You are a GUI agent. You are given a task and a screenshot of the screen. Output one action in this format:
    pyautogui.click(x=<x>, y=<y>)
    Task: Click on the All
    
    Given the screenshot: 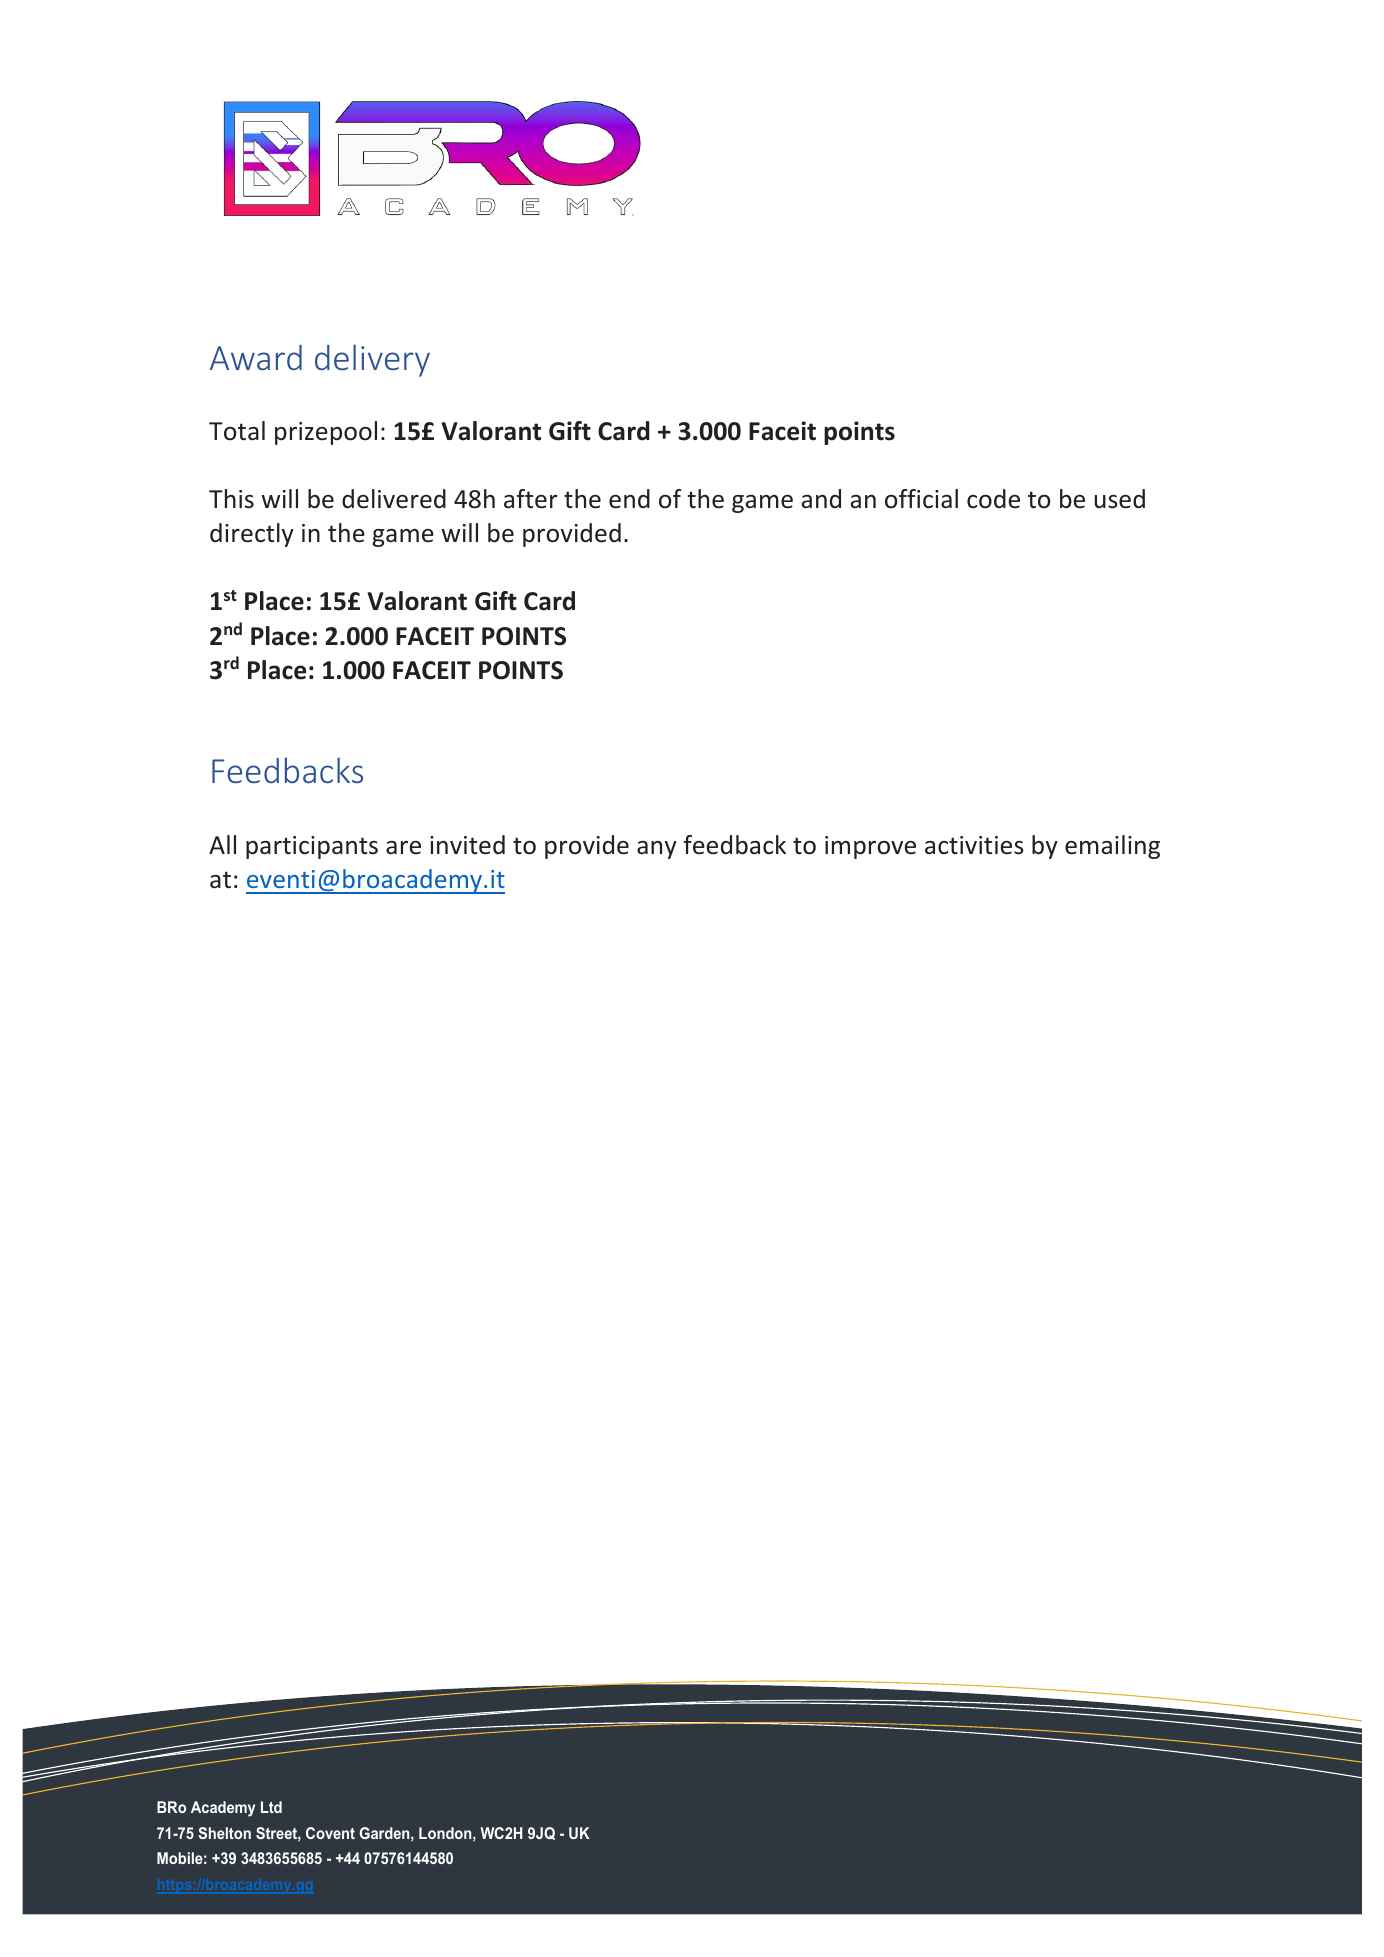 What is the action you would take?
    pyautogui.click(x=222, y=844)
